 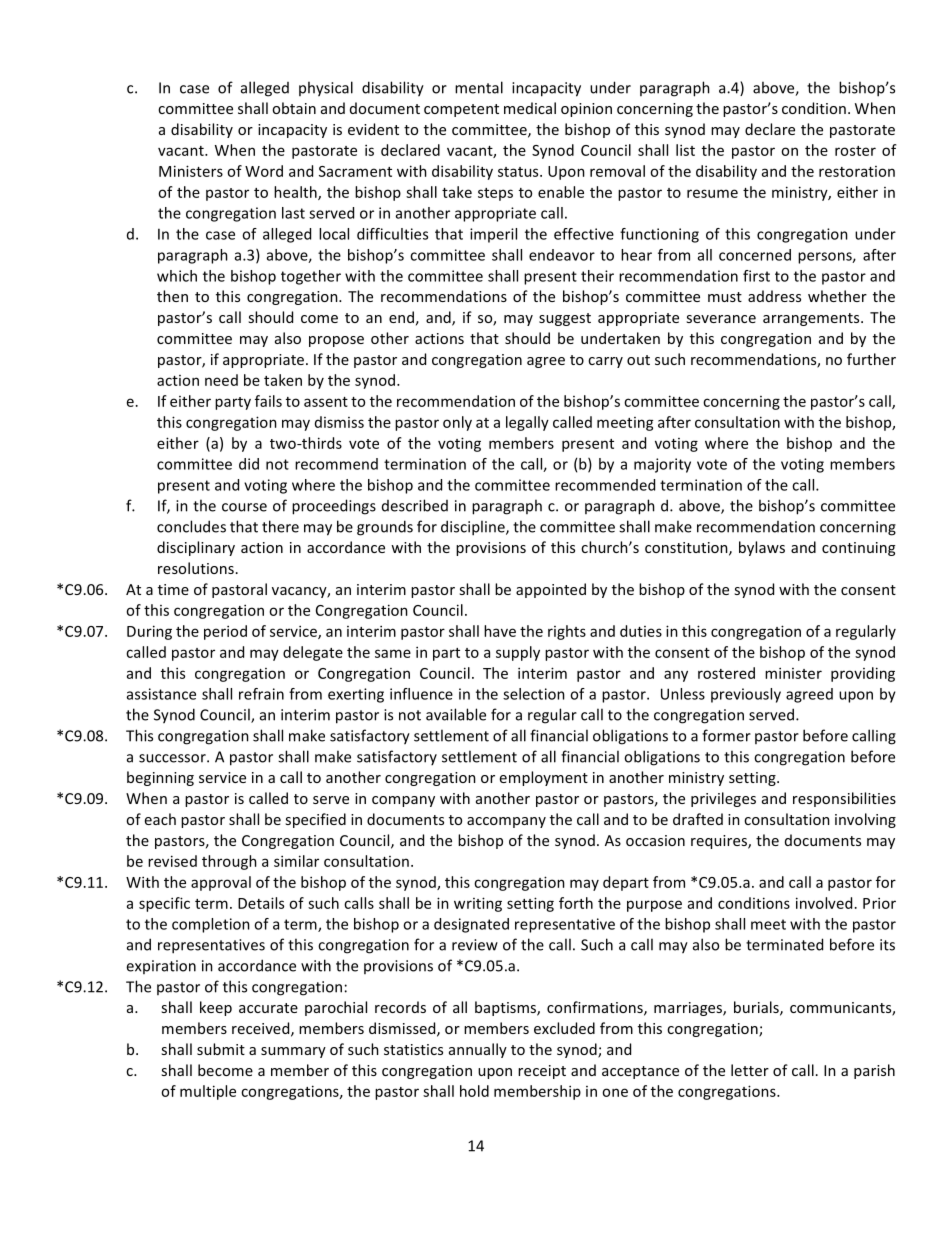 I want to click on submit, so click(x=221, y=1049).
